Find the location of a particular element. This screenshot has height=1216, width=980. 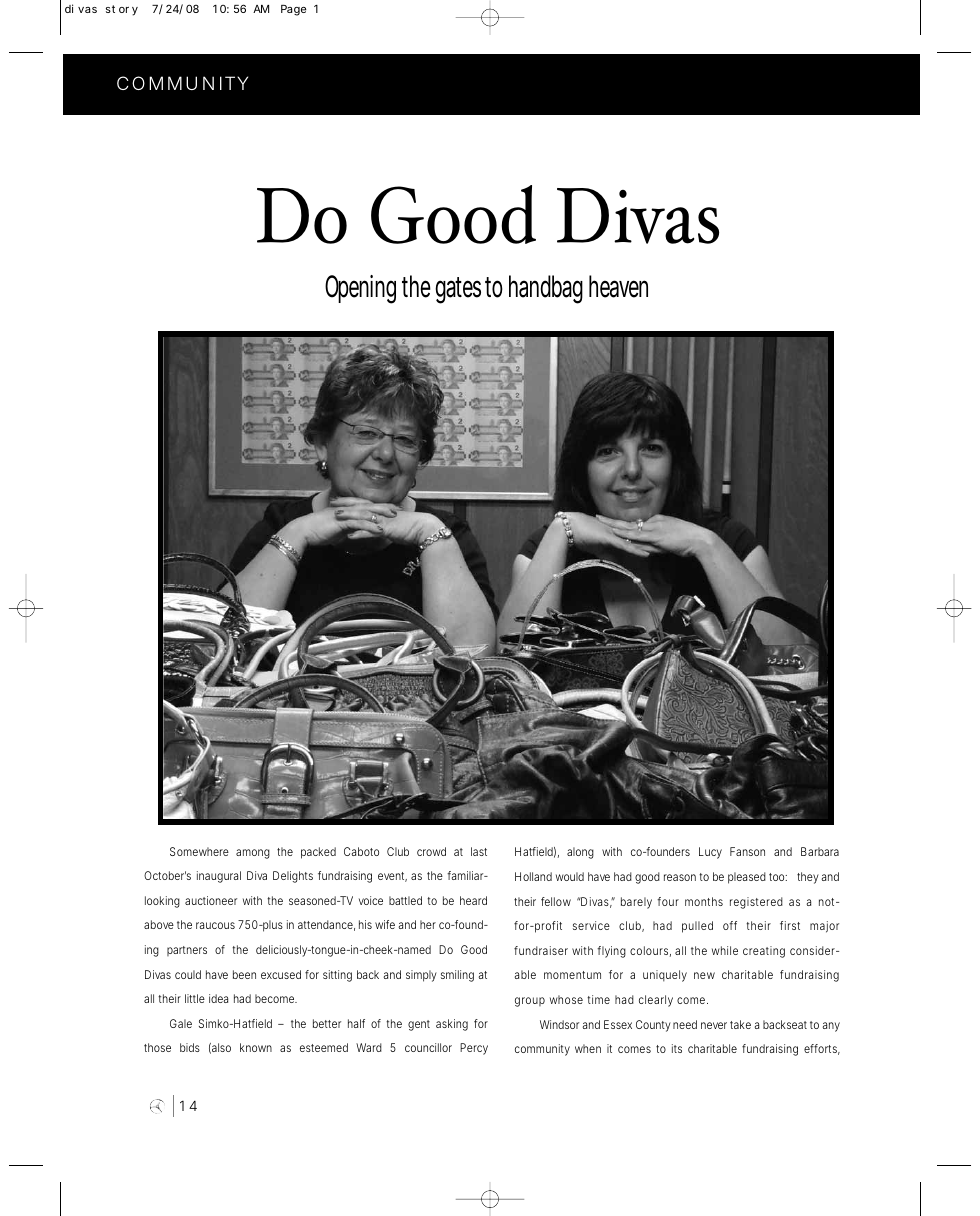

asking is located at coordinates (452, 1025).
